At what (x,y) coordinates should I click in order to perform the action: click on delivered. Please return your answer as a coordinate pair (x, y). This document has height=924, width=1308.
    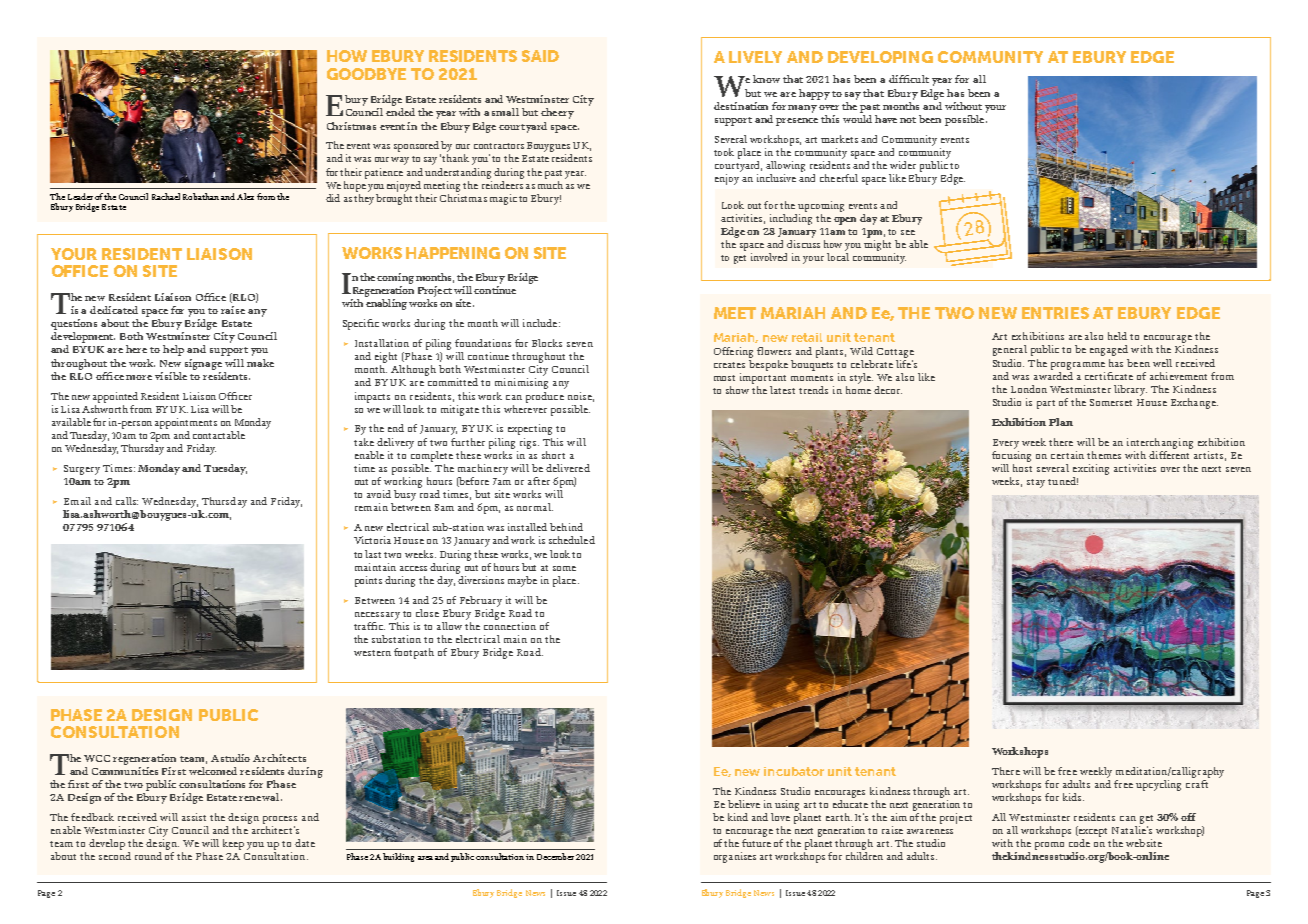
    Looking at the image, I should click on (568, 468).
